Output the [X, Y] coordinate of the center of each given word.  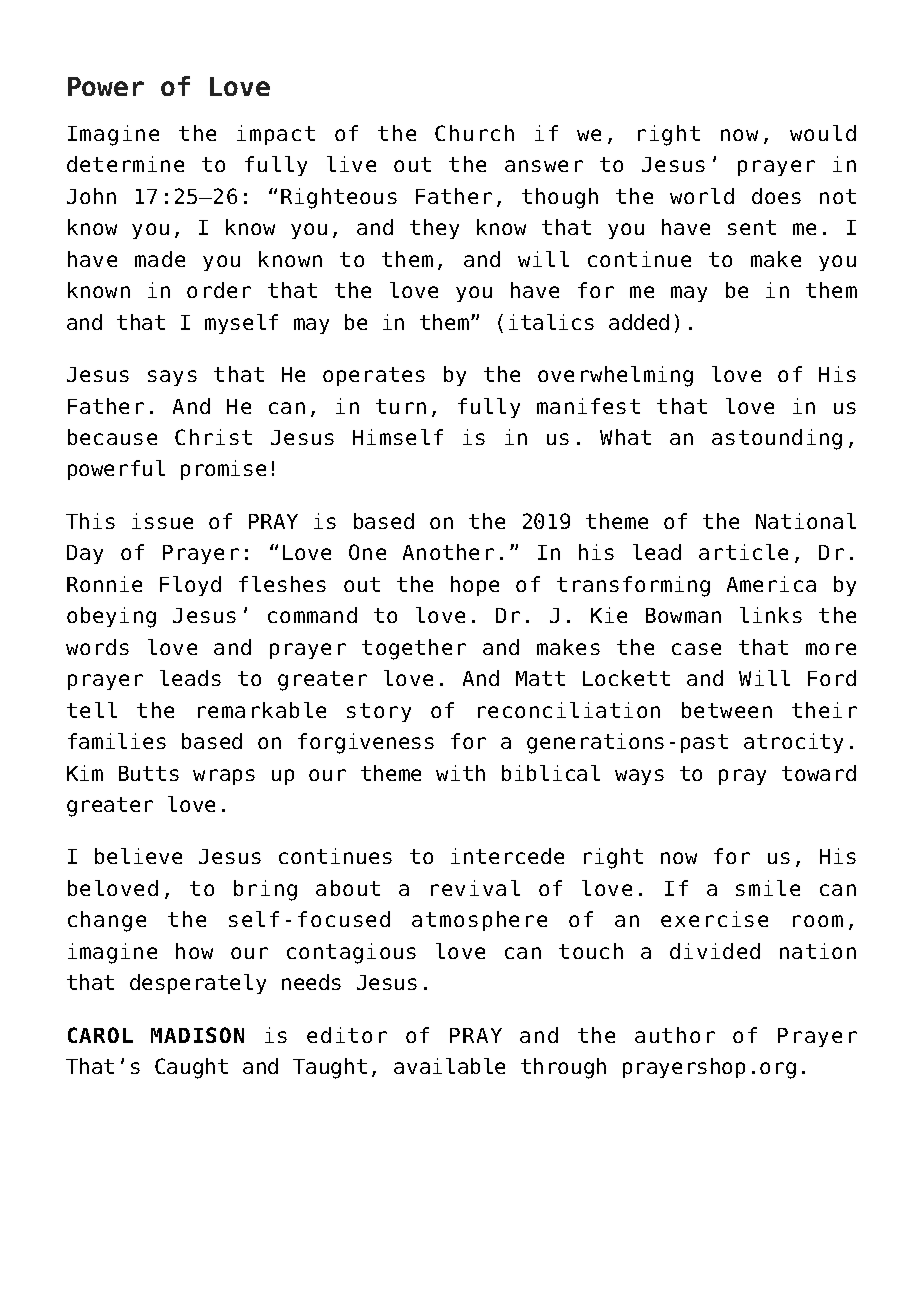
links [771, 615]
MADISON [197, 1035]
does [776, 196]
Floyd [190, 586]
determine [125, 164]
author [675, 1035]
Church [474, 133]
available [449, 1066]
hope [475, 586]
